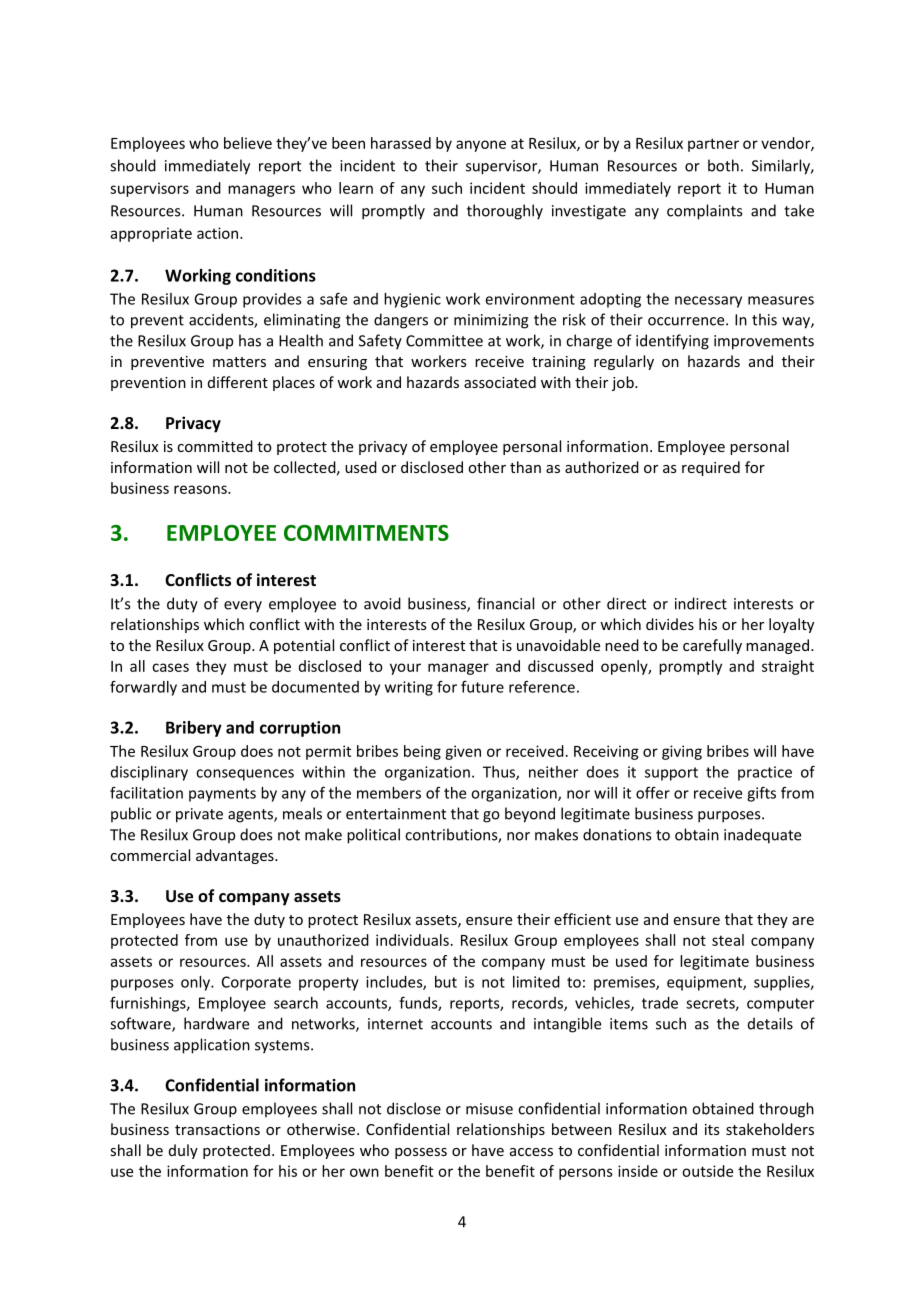 This image has height=1308, width=924. Describe the element at coordinates (421, 1153) in the image. I see `possess` at that location.
